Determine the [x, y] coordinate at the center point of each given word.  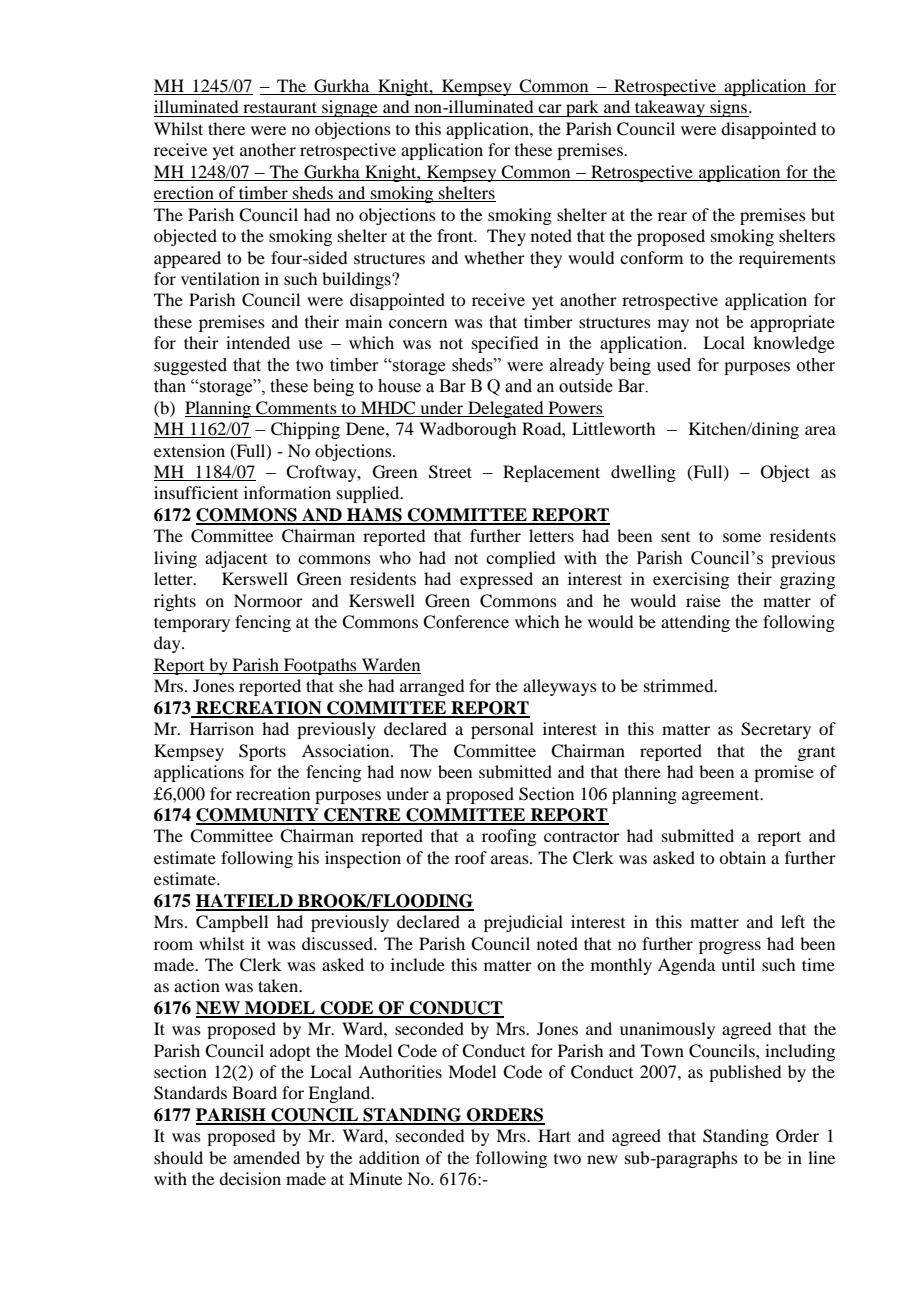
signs [729, 108]
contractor [582, 836]
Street [450, 472]
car [550, 108]
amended [266, 1157]
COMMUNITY [258, 816]
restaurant [280, 107]
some [742, 537]
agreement [722, 796]
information [287, 492]
